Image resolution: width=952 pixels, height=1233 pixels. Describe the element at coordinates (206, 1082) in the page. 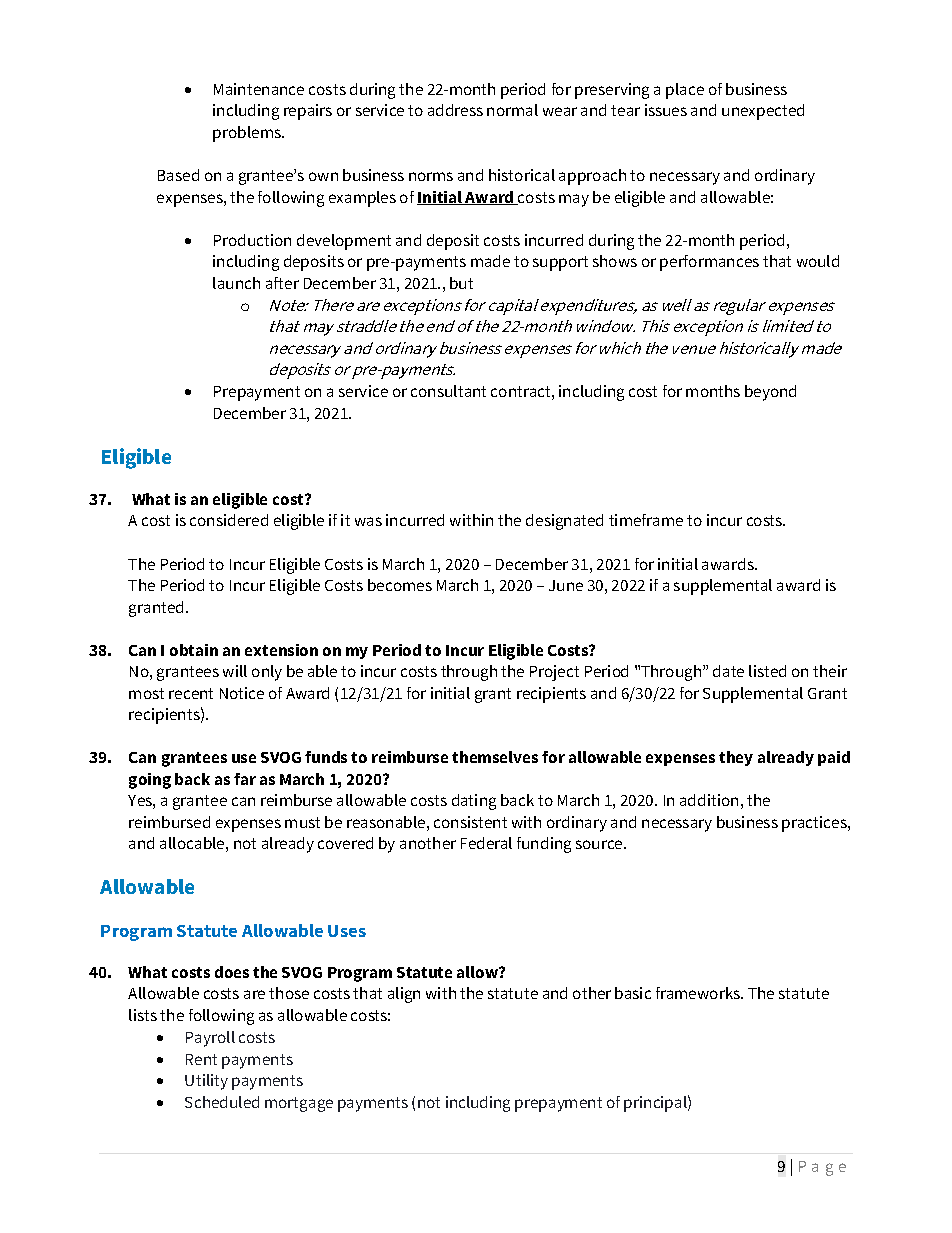

I see `Utility` at that location.
